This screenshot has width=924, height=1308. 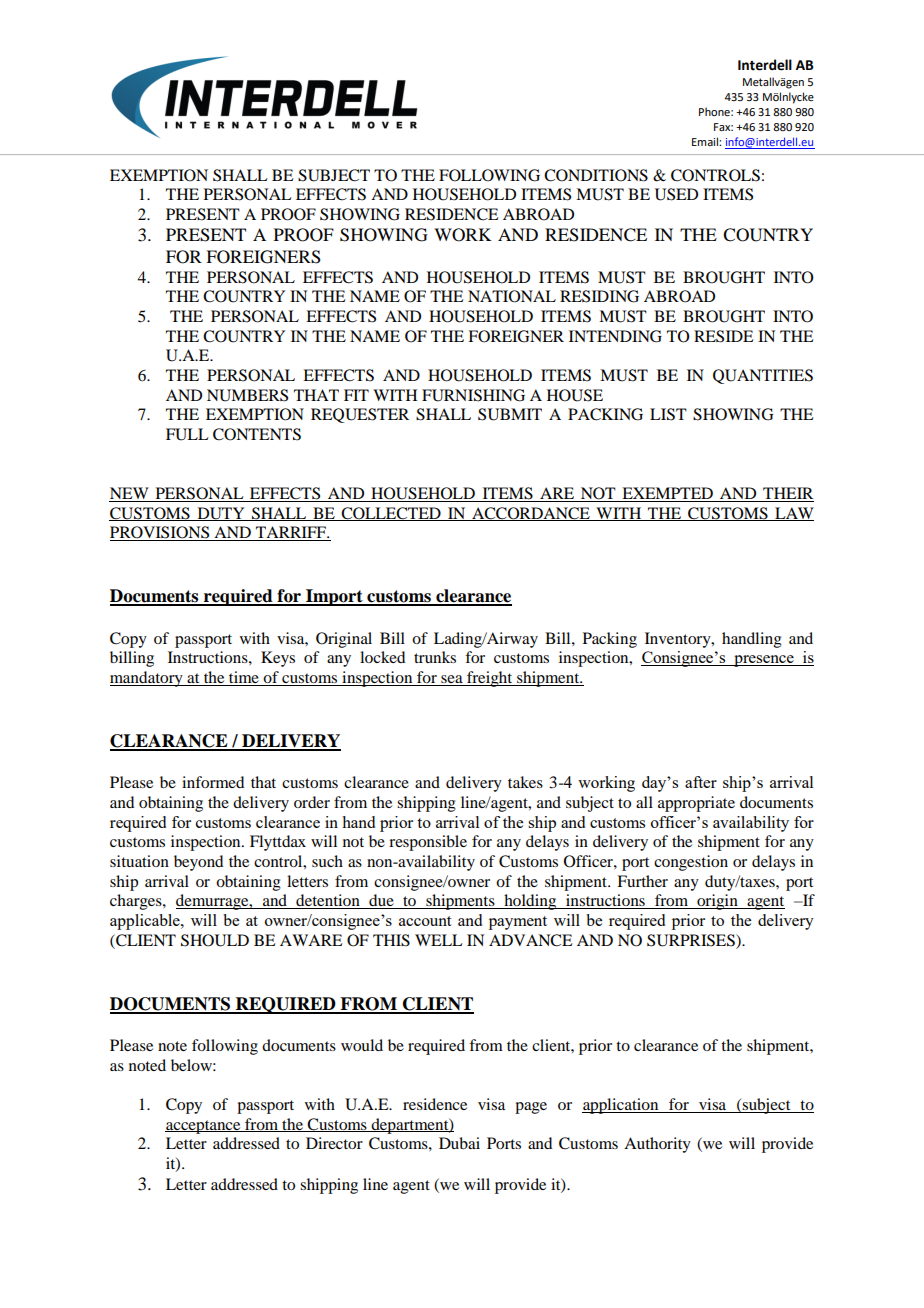 I want to click on beyond, so click(x=198, y=863).
